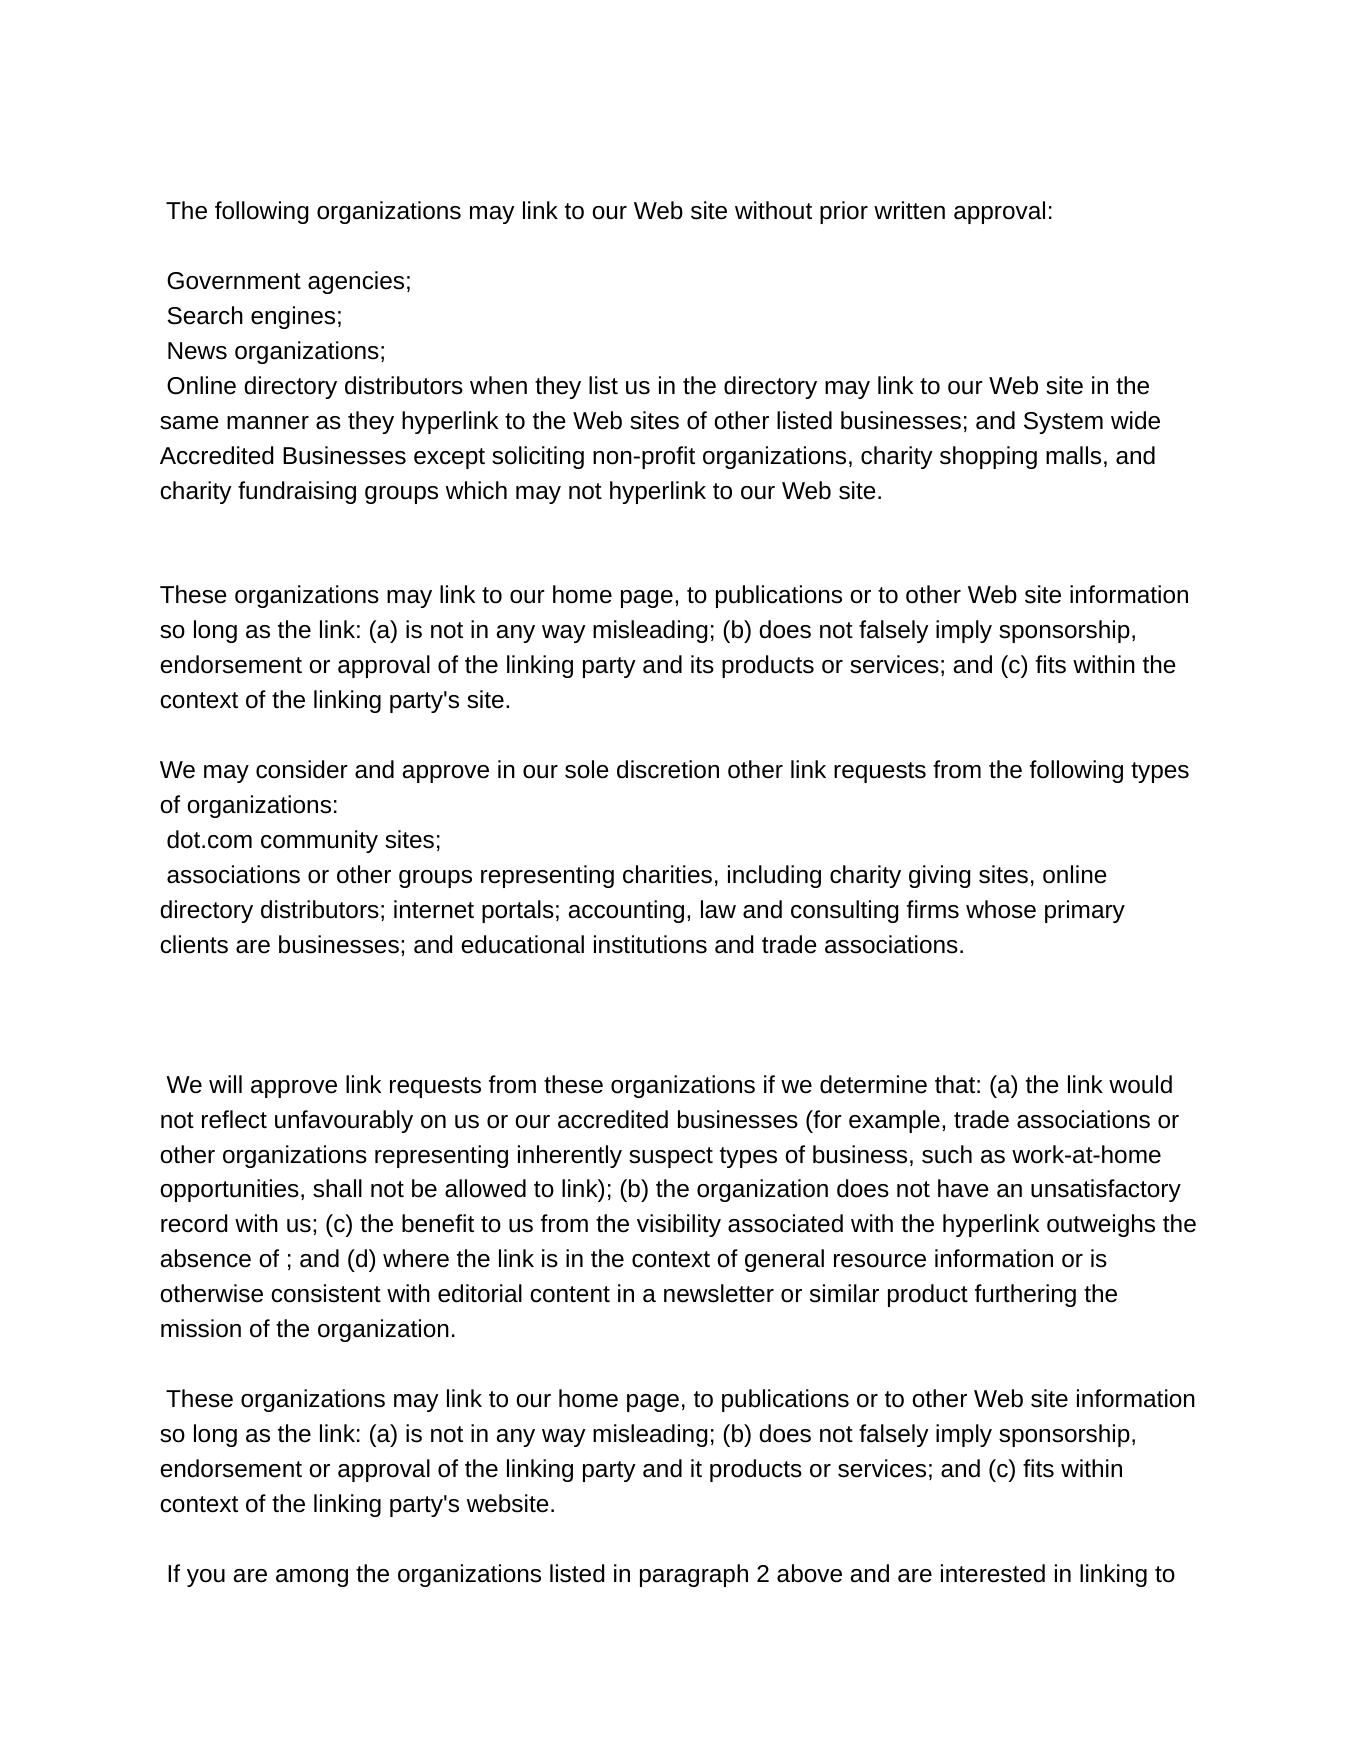  What do you see at coordinates (319, 841) in the screenshot?
I see `community` at bounding box center [319, 841].
